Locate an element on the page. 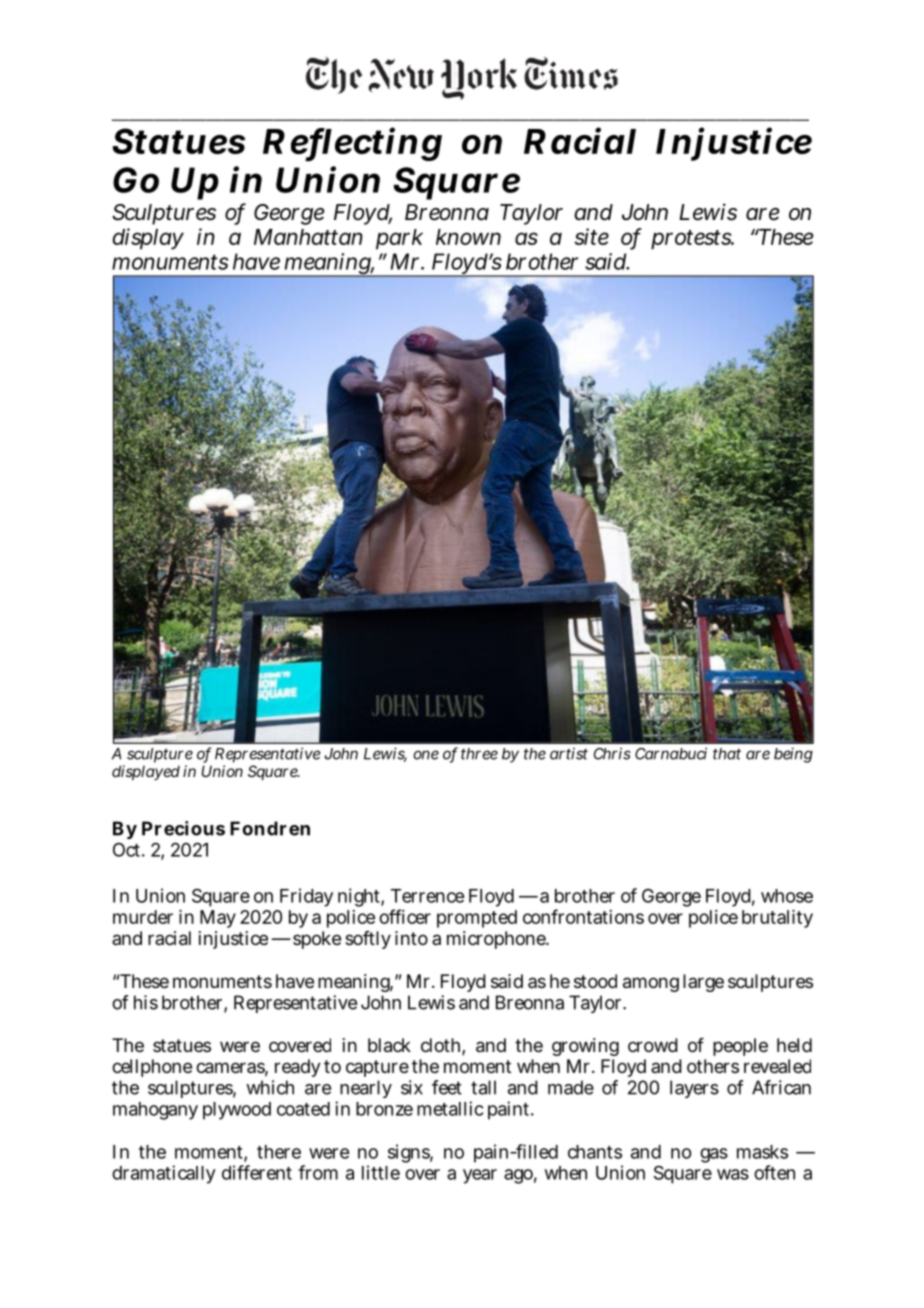 The image size is (924, 1308). protests is located at coordinates (692, 240).
